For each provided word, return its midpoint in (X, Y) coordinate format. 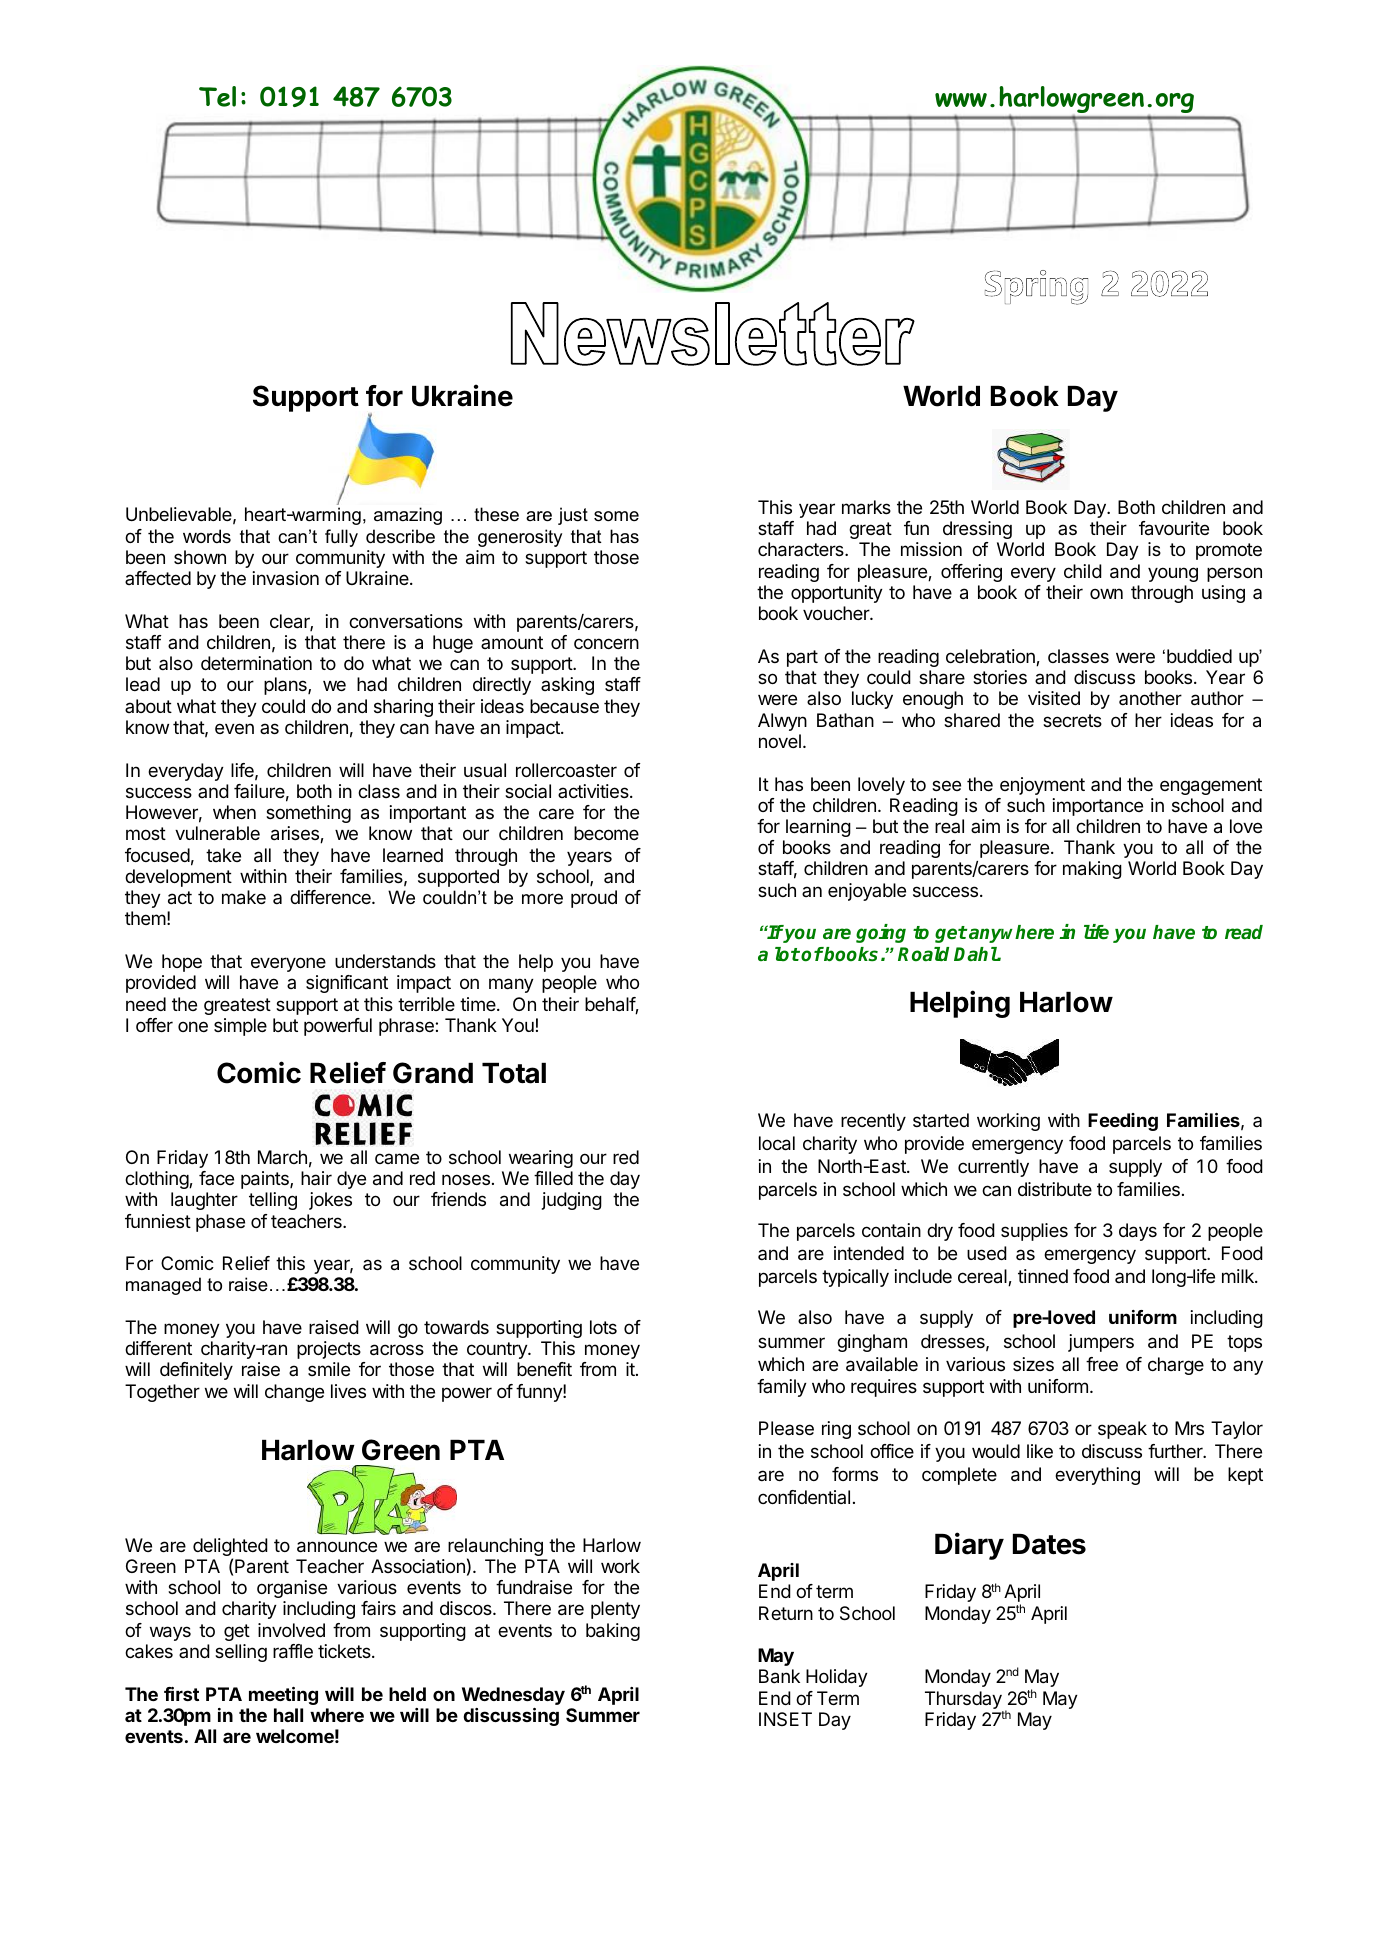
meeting (283, 1696)
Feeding (1123, 1122)
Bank (779, 1676)
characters (802, 549)
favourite (1174, 528)
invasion (285, 578)
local (777, 1143)
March (282, 1157)
